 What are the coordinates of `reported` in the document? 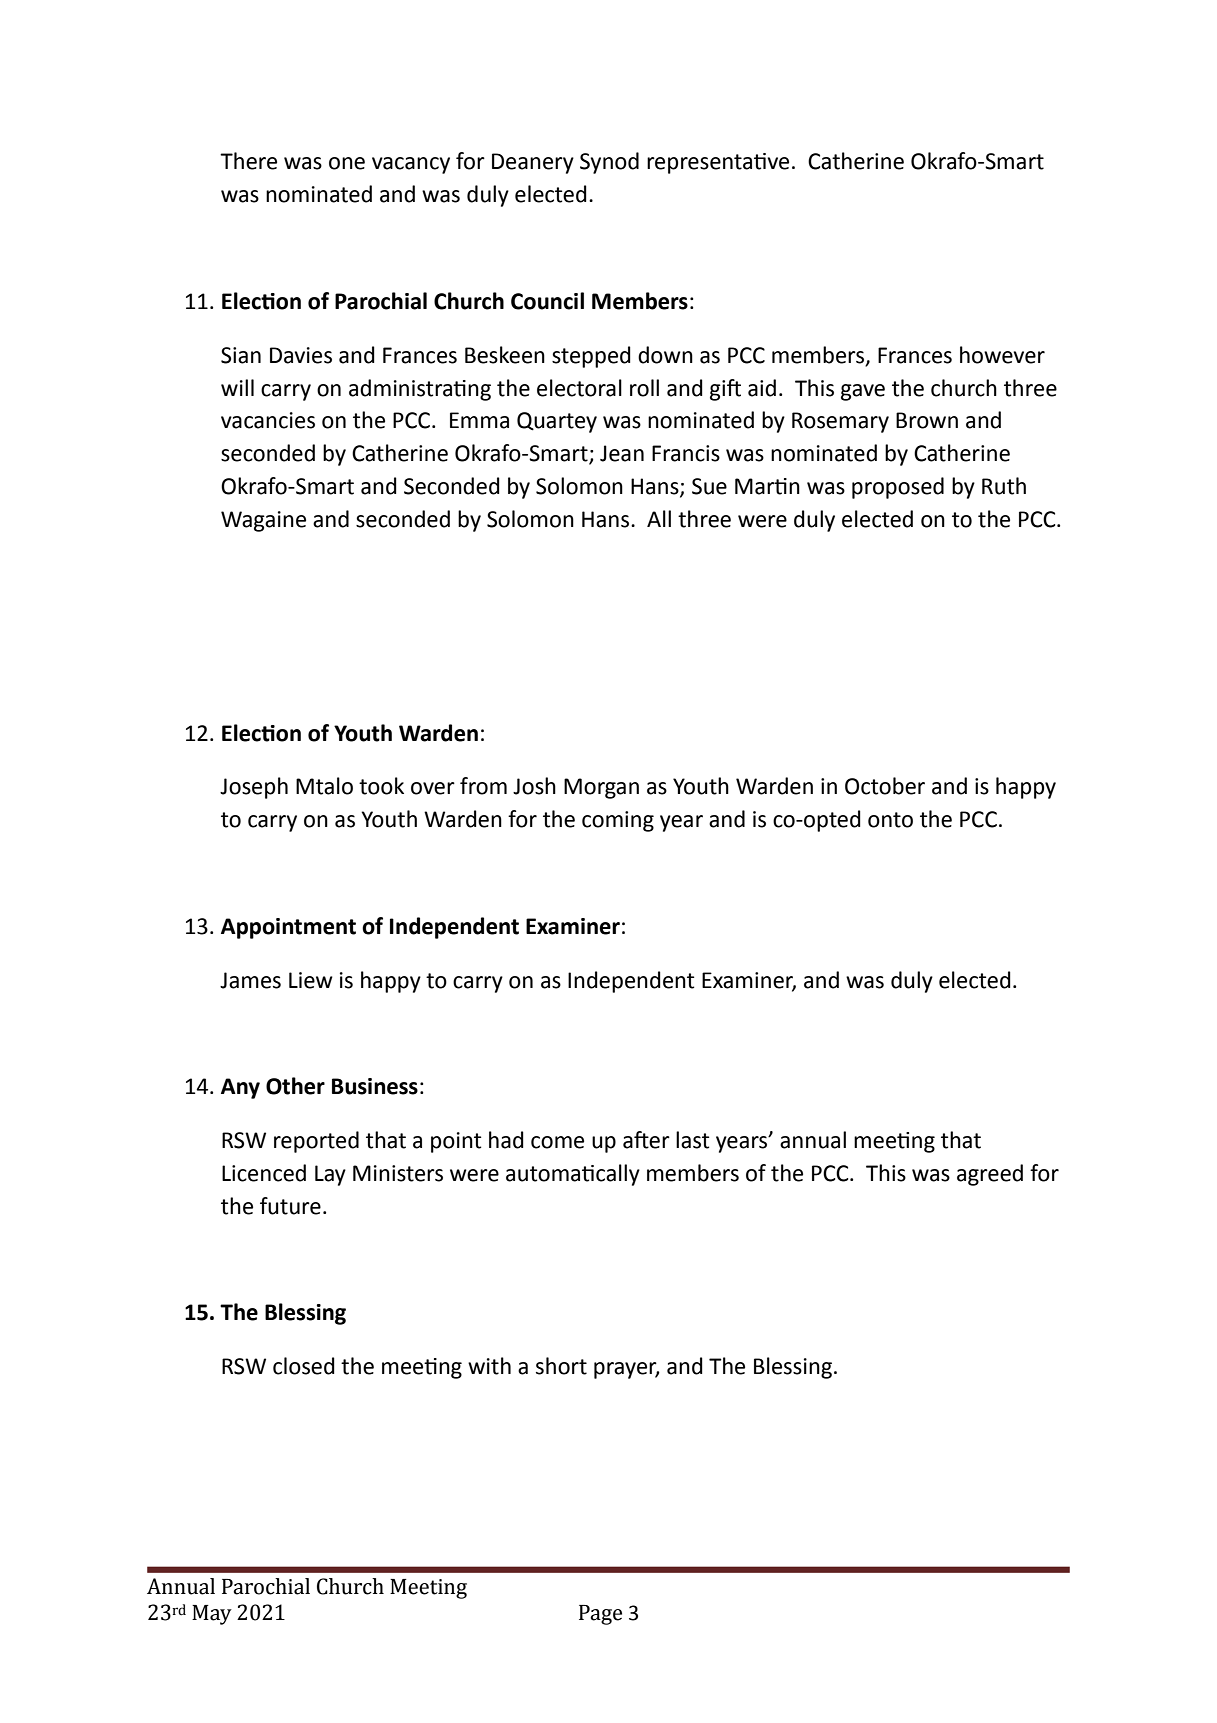 It's located at (316, 1142).
